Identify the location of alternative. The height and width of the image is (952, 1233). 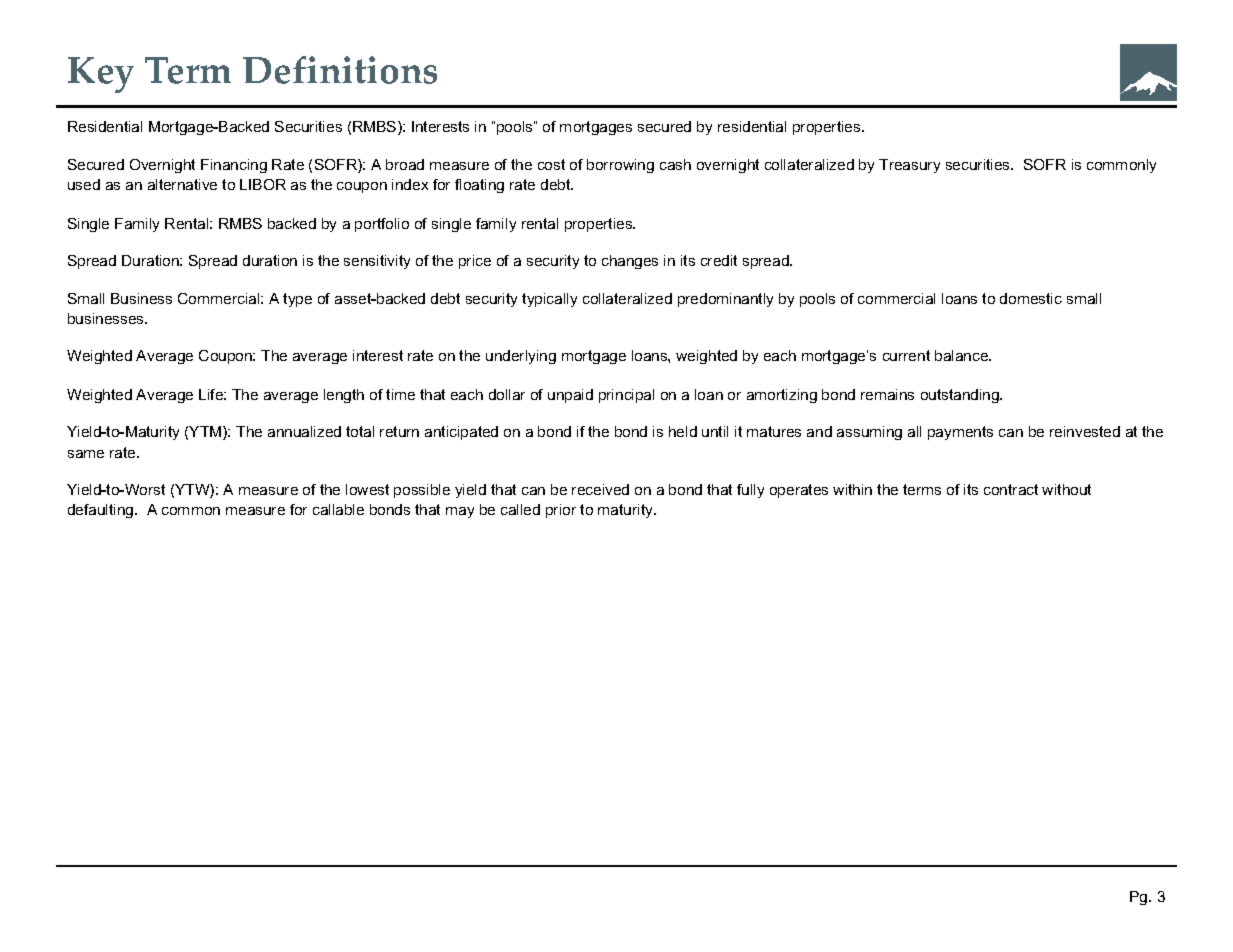
(182, 184).
